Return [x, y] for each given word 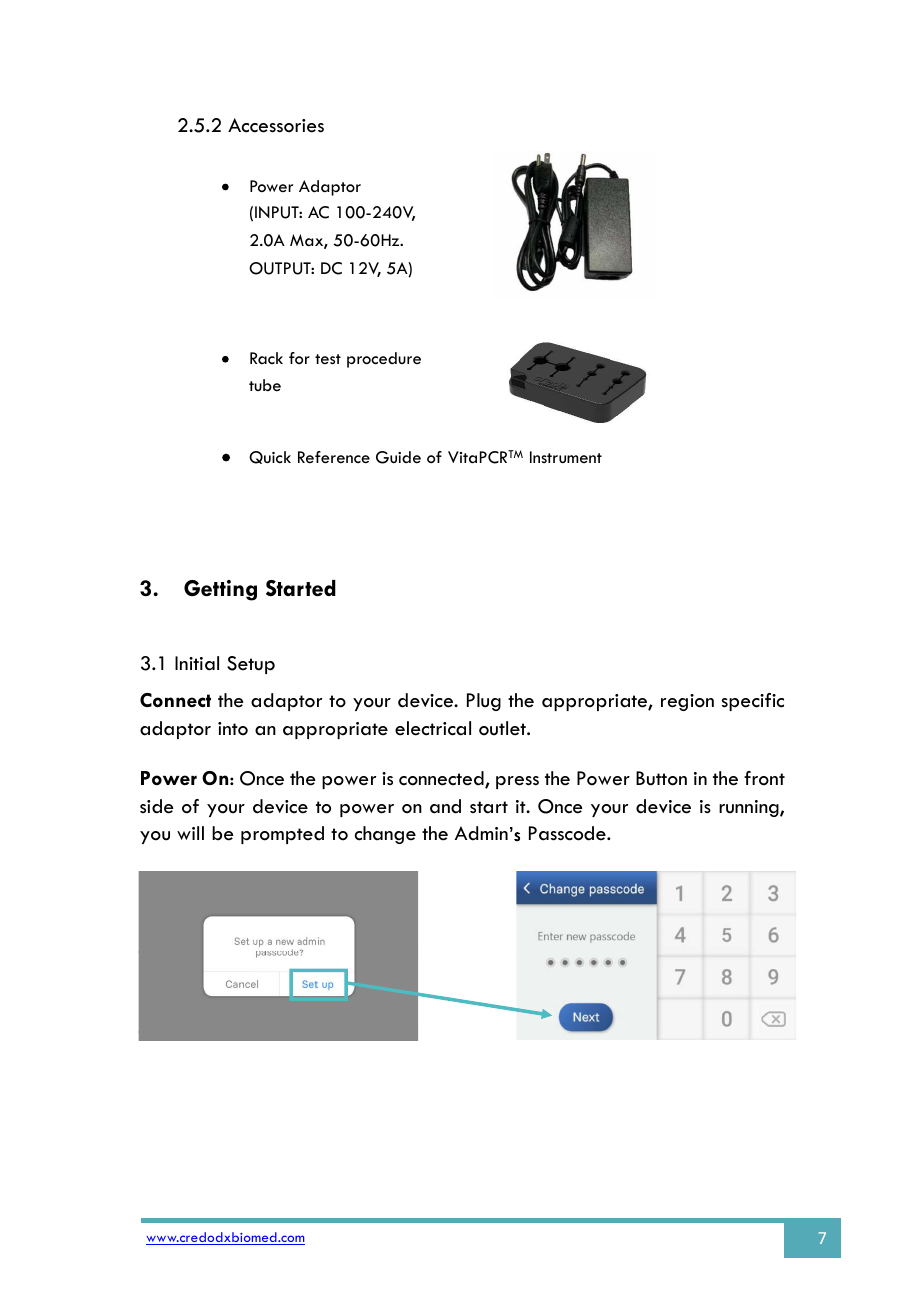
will [190, 833]
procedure [384, 360]
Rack [266, 358]
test [328, 359]
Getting [220, 590]
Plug [484, 702]
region [687, 702]
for [299, 358]
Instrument [566, 457]
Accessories [276, 125]
